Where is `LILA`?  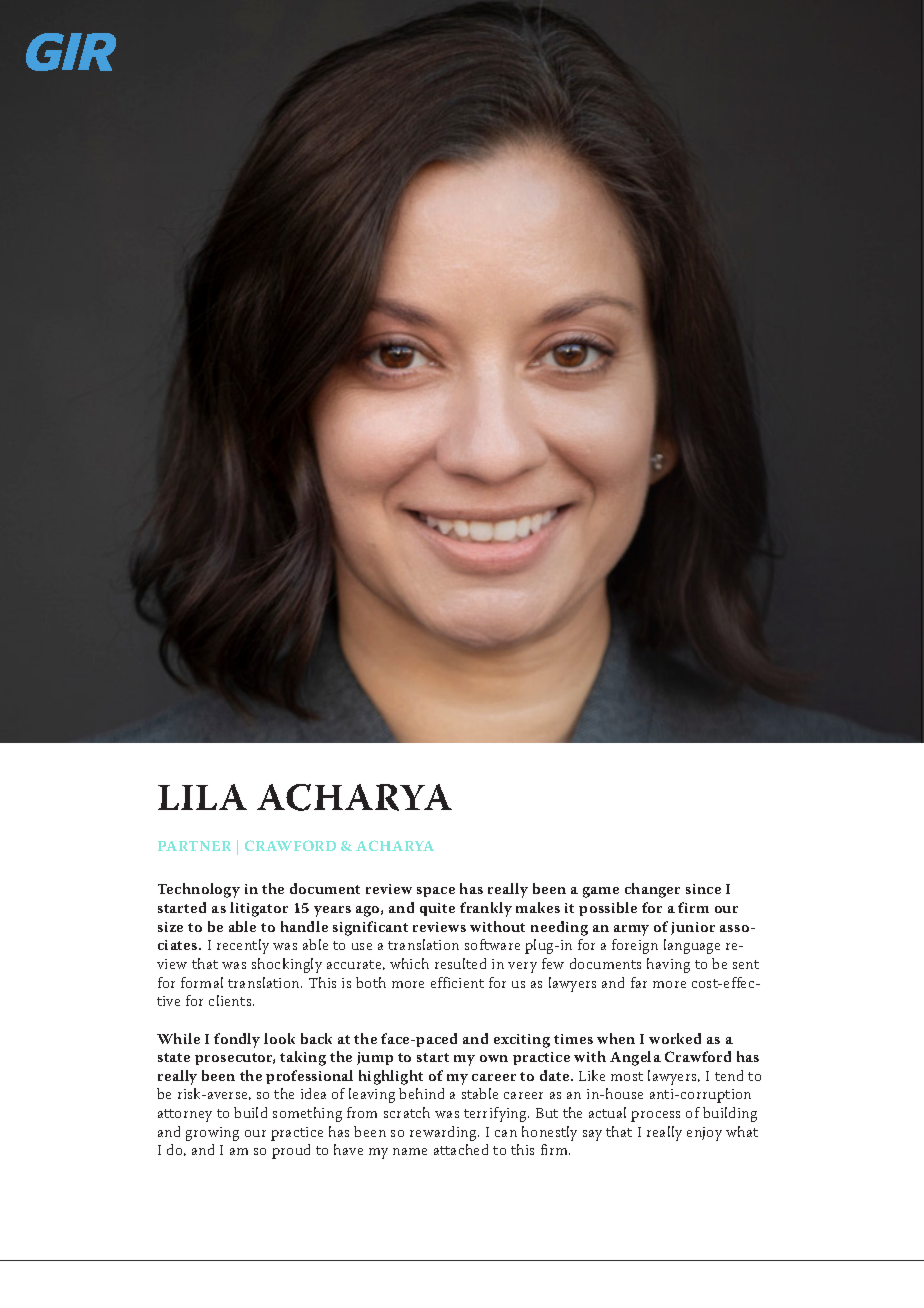 LILA is located at coordinates (202, 797).
